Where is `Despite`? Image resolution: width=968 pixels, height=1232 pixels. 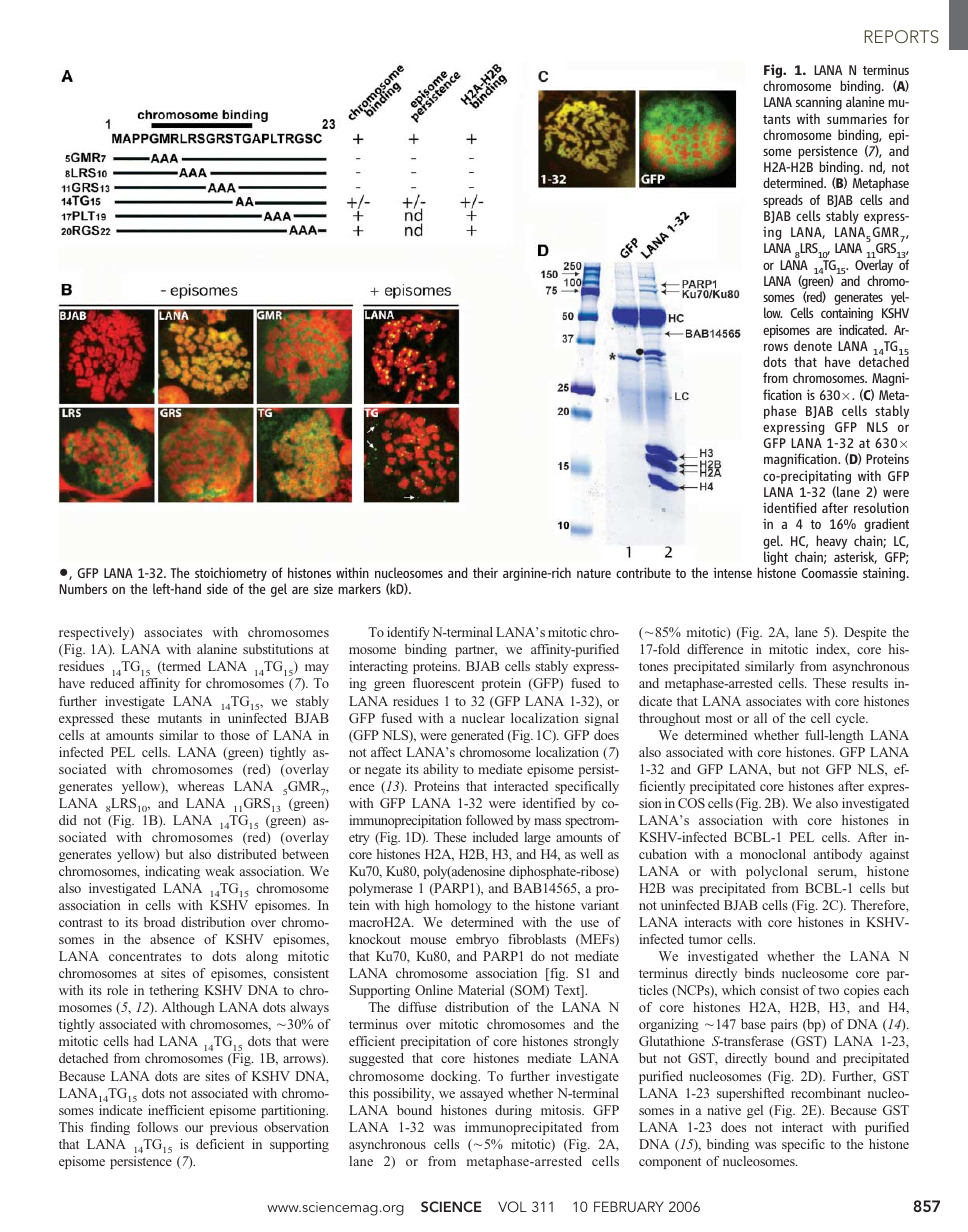 Despite is located at coordinates (865, 633).
